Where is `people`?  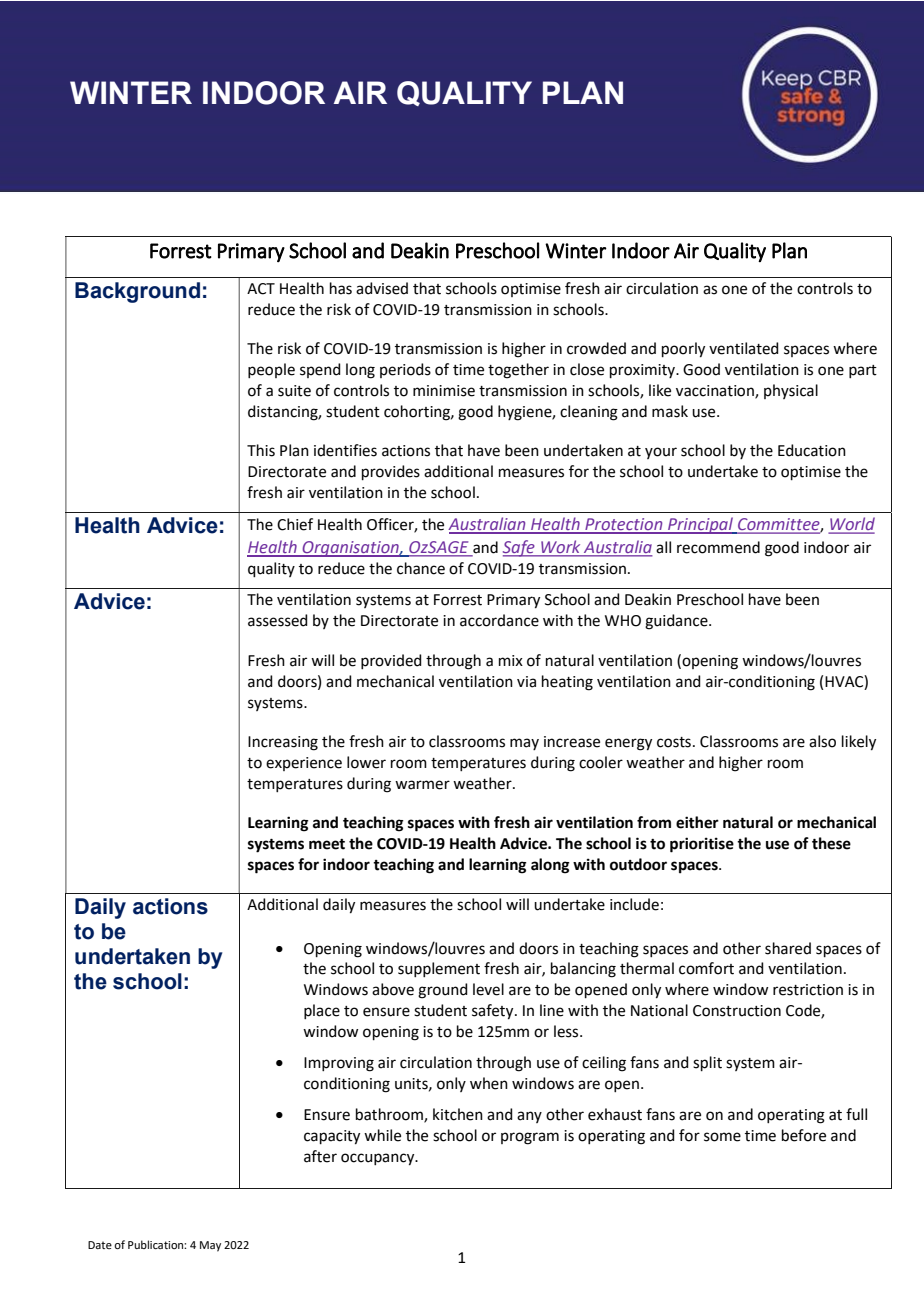 people is located at coordinates (271, 370).
